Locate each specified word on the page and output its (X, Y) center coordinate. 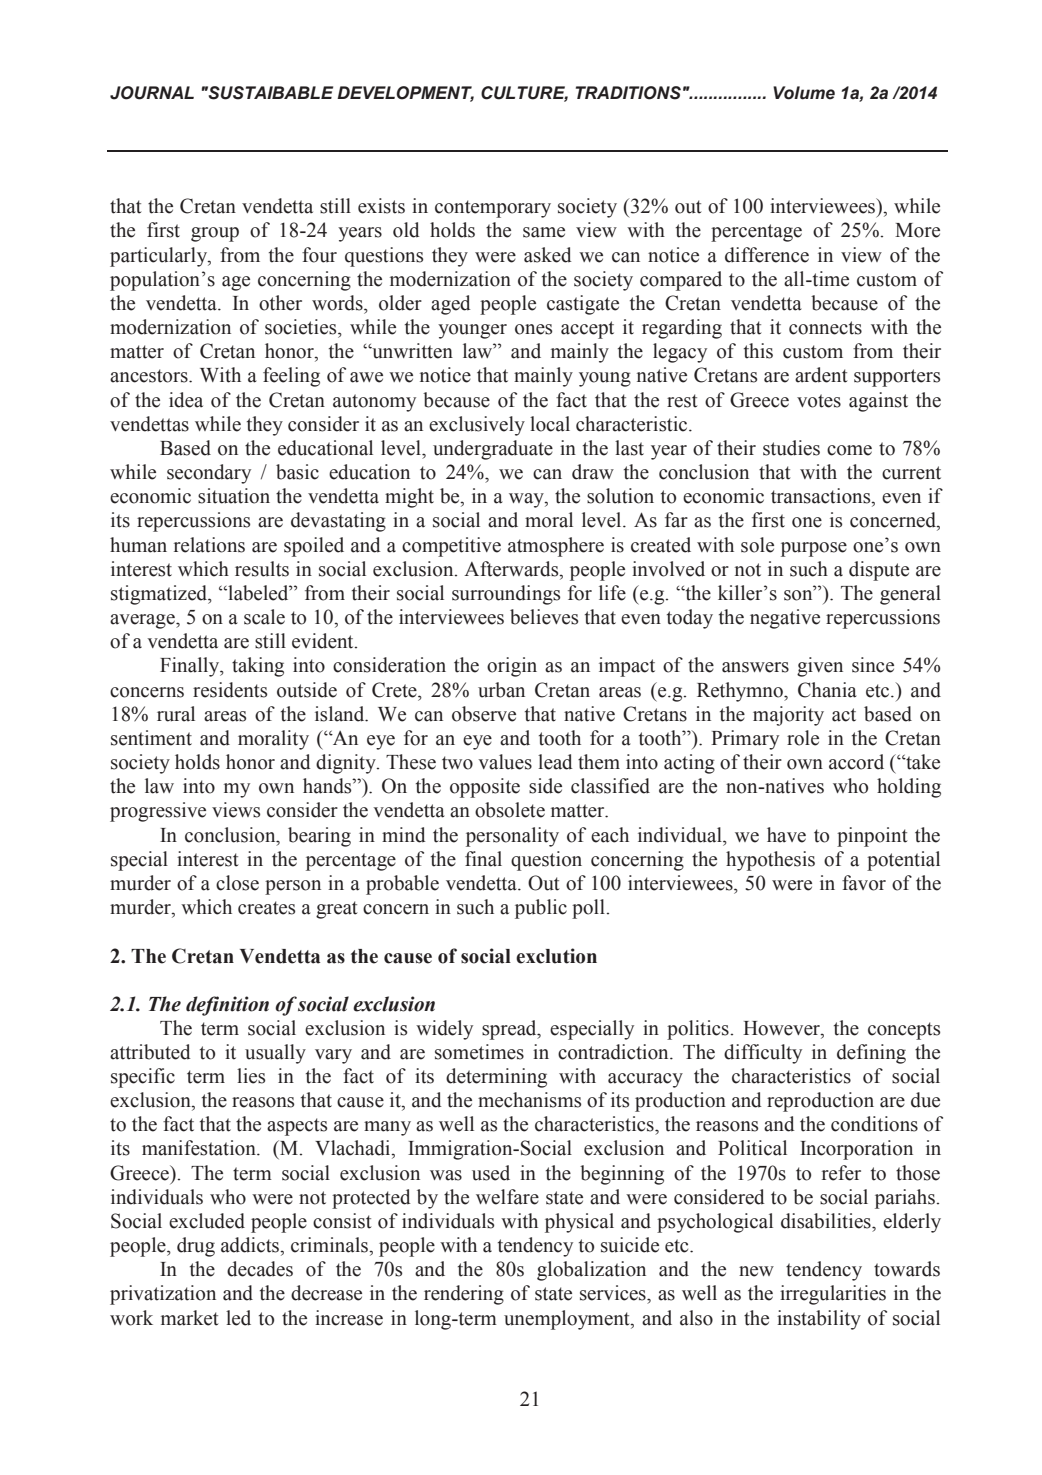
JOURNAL (152, 93)
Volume (804, 93)
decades (260, 1269)
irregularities (833, 1295)
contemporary (493, 209)
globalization (591, 1271)
